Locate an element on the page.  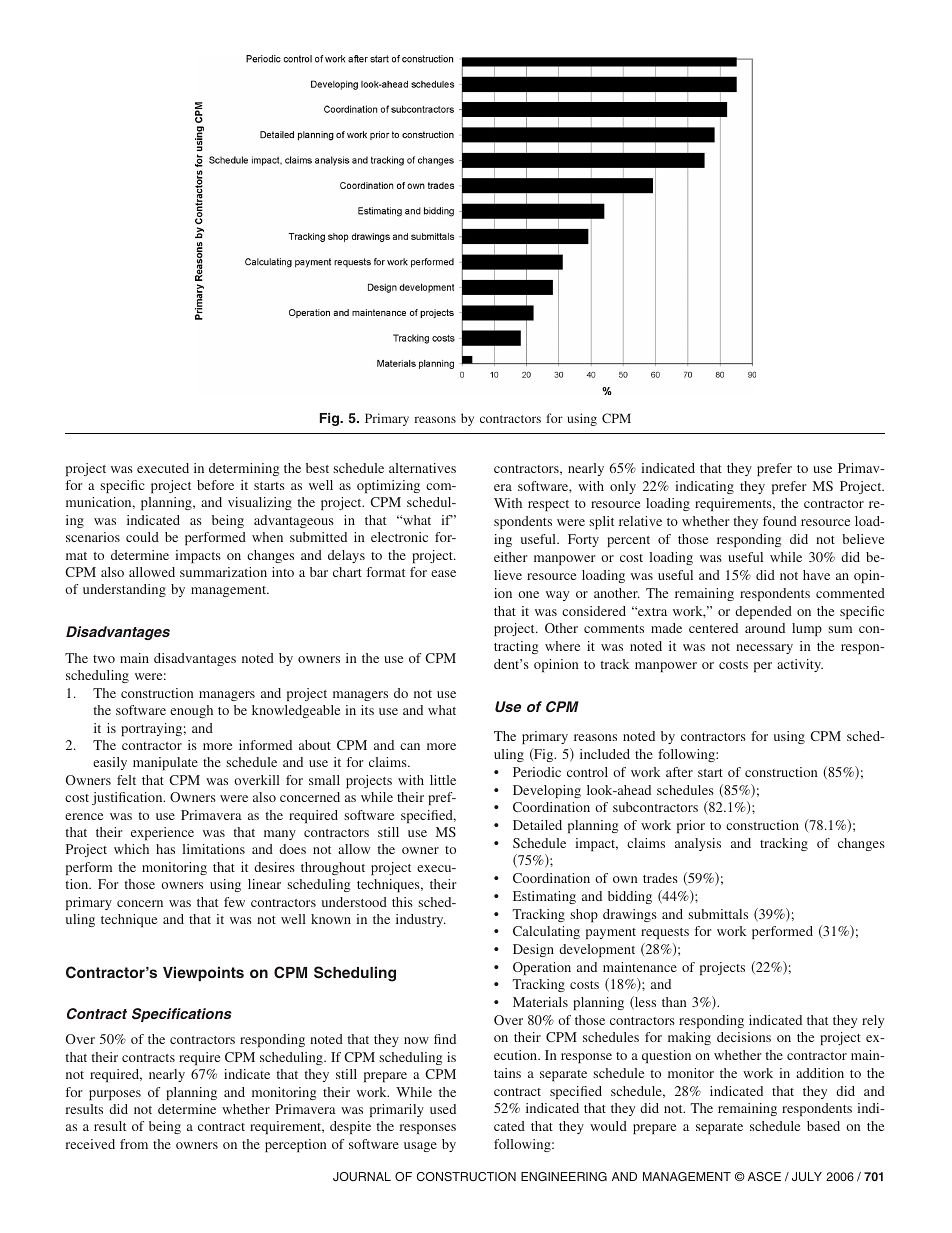
usage is located at coordinates (420, 1147).
